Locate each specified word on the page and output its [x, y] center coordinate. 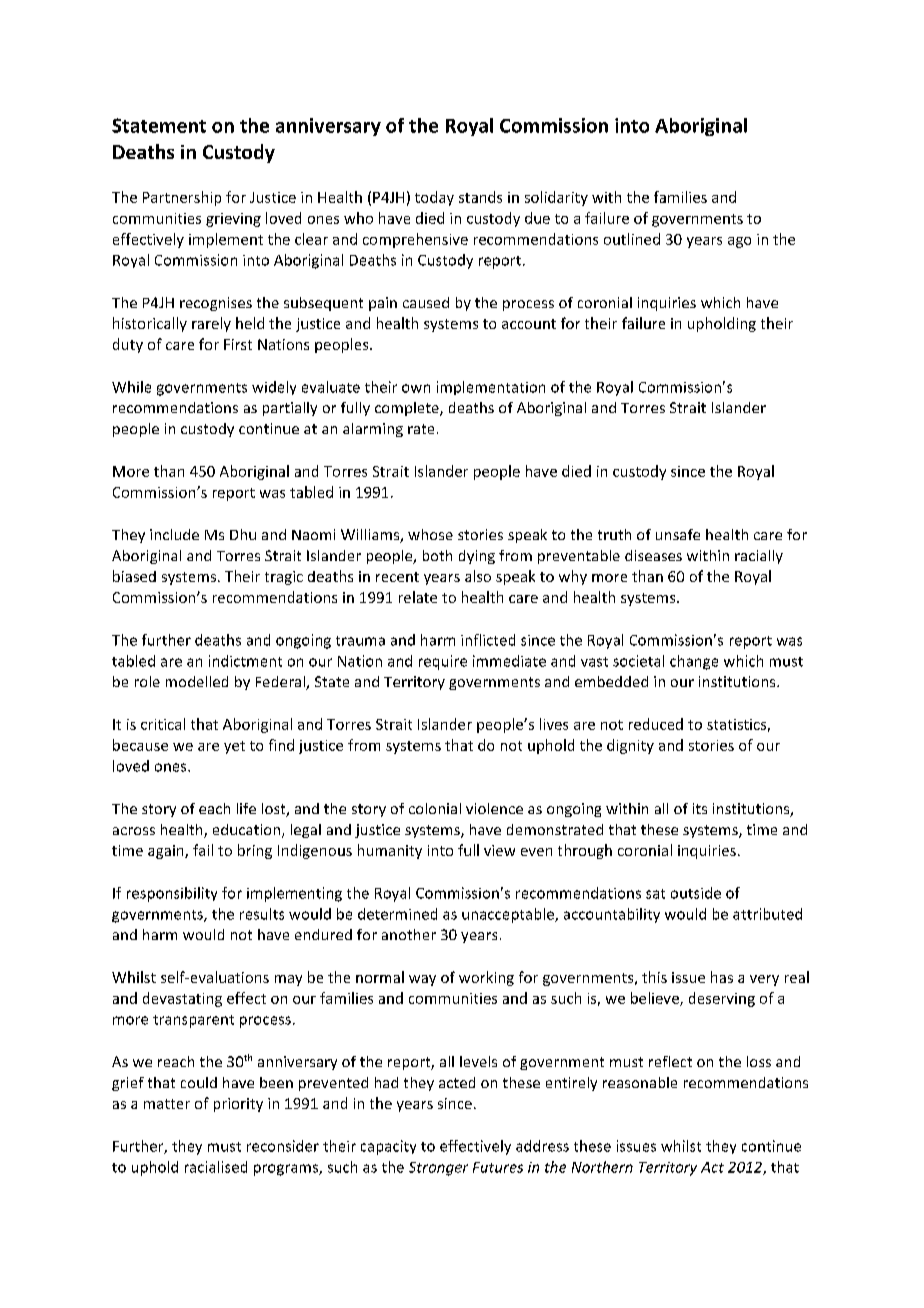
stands [480, 197]
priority [238, 1105]
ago [739, 242]
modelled [197, 681]
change [694, 662]
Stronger [438, 1169]
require [443, 662]
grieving [233, 220]
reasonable [640, 1082]
